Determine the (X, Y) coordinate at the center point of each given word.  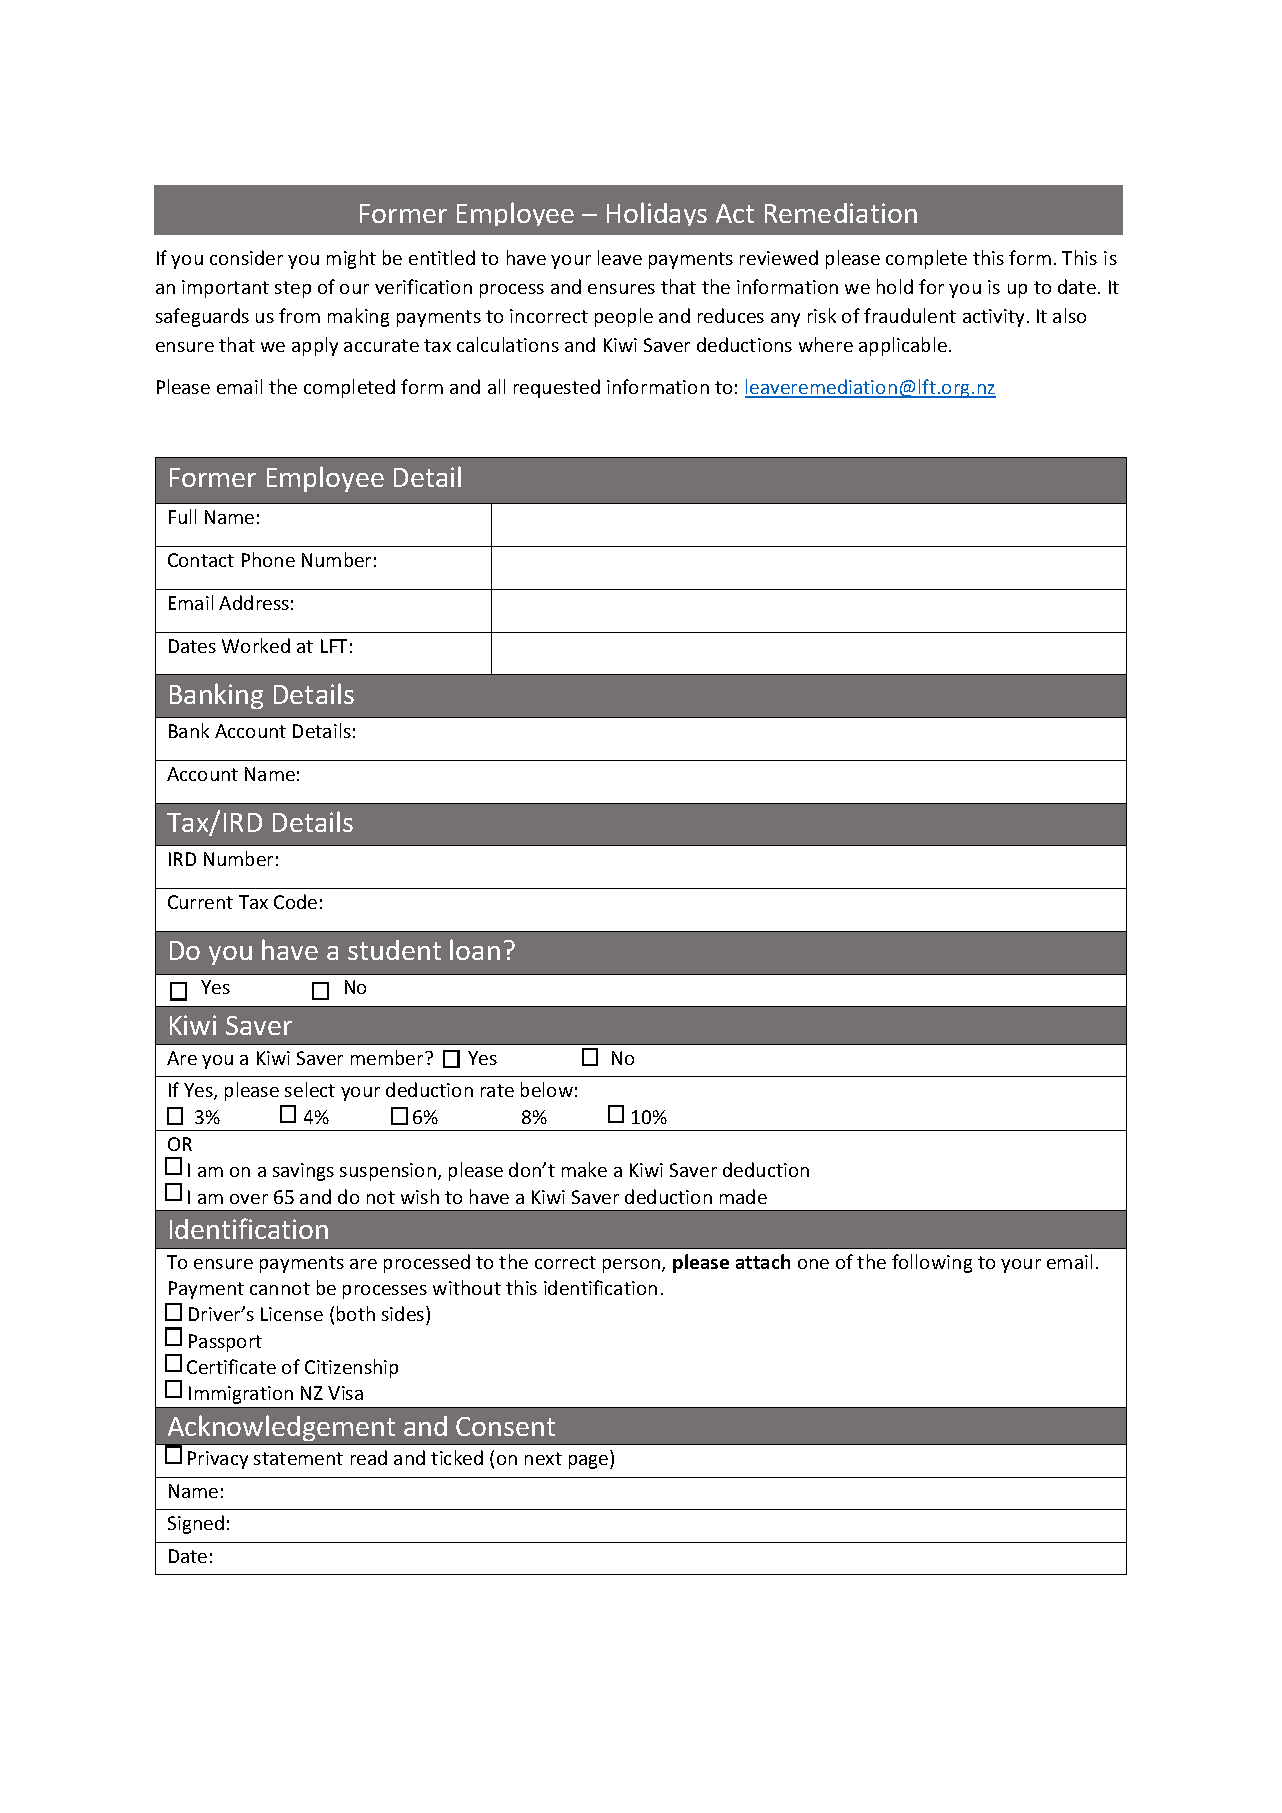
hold (895, 286)
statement (298, 1458)
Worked (256, 645)
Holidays (657, 214)
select (310, 1089)
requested (557, 388)
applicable (903, 346)
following (932, 1263)
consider (246, 257)
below (547, 1089)
